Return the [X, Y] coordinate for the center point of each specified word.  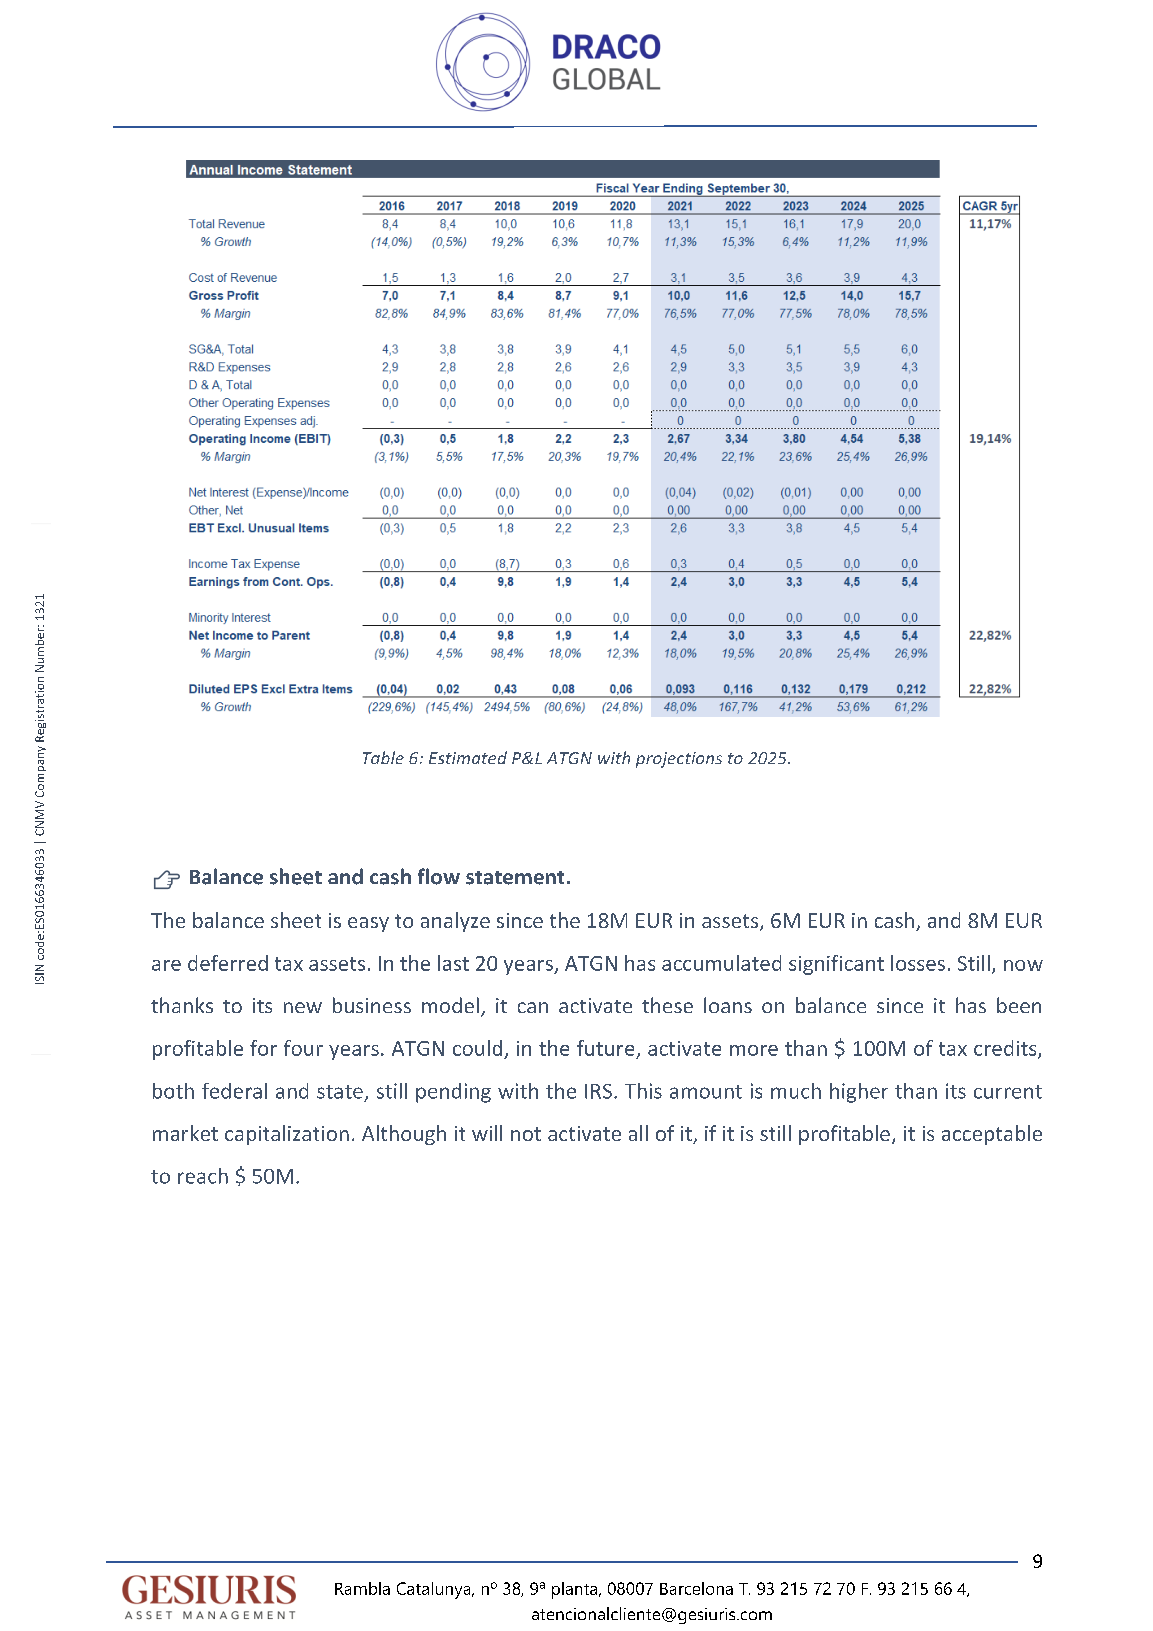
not [526, 1134]
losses [918, 963]
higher [859, 1093]
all [638, 1133]
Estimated [468, 757]
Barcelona [696, 1588]
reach [203, 1176]
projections [679, 760]
